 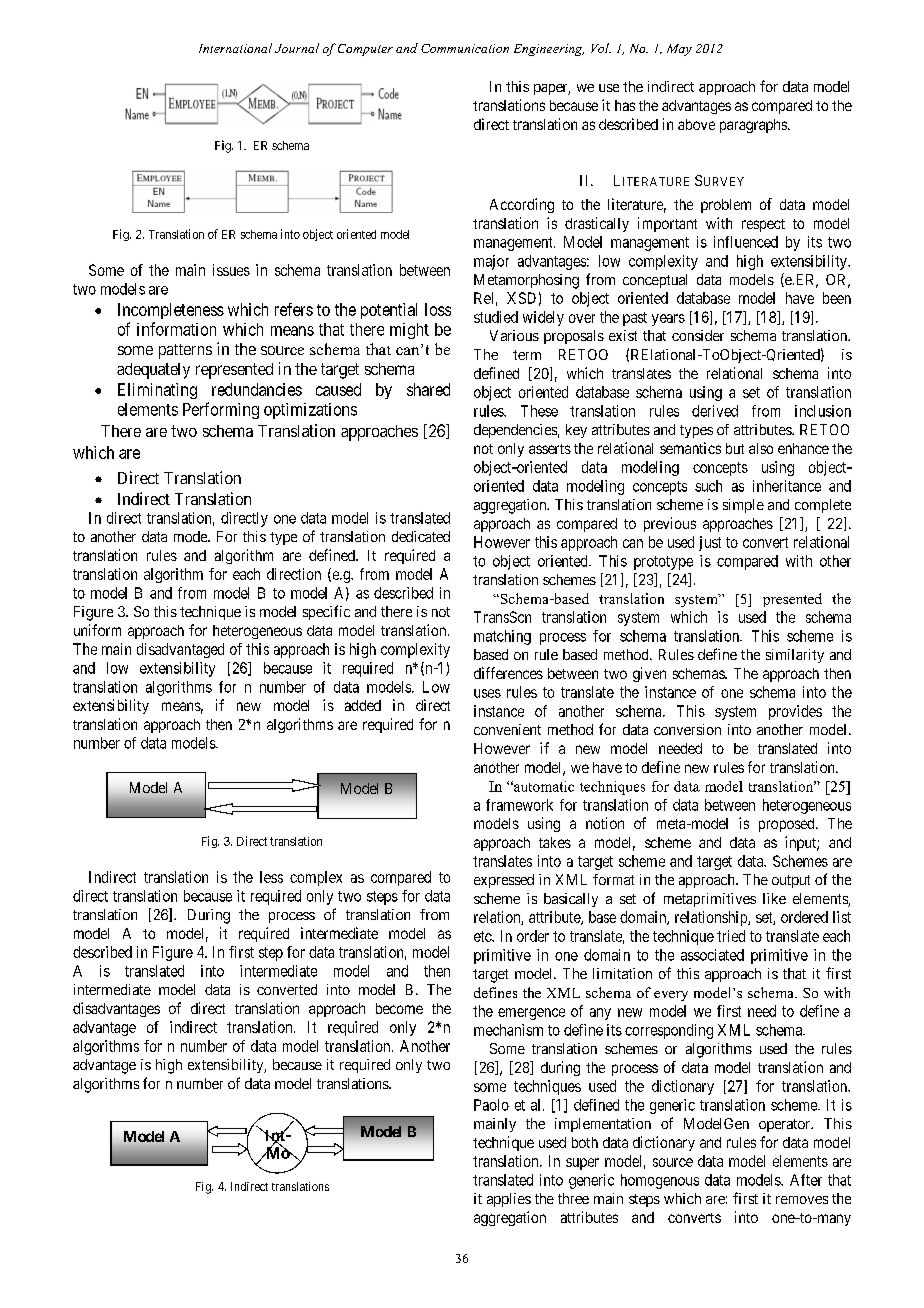 I want to click on Communication, so click(x=465, y=48).
